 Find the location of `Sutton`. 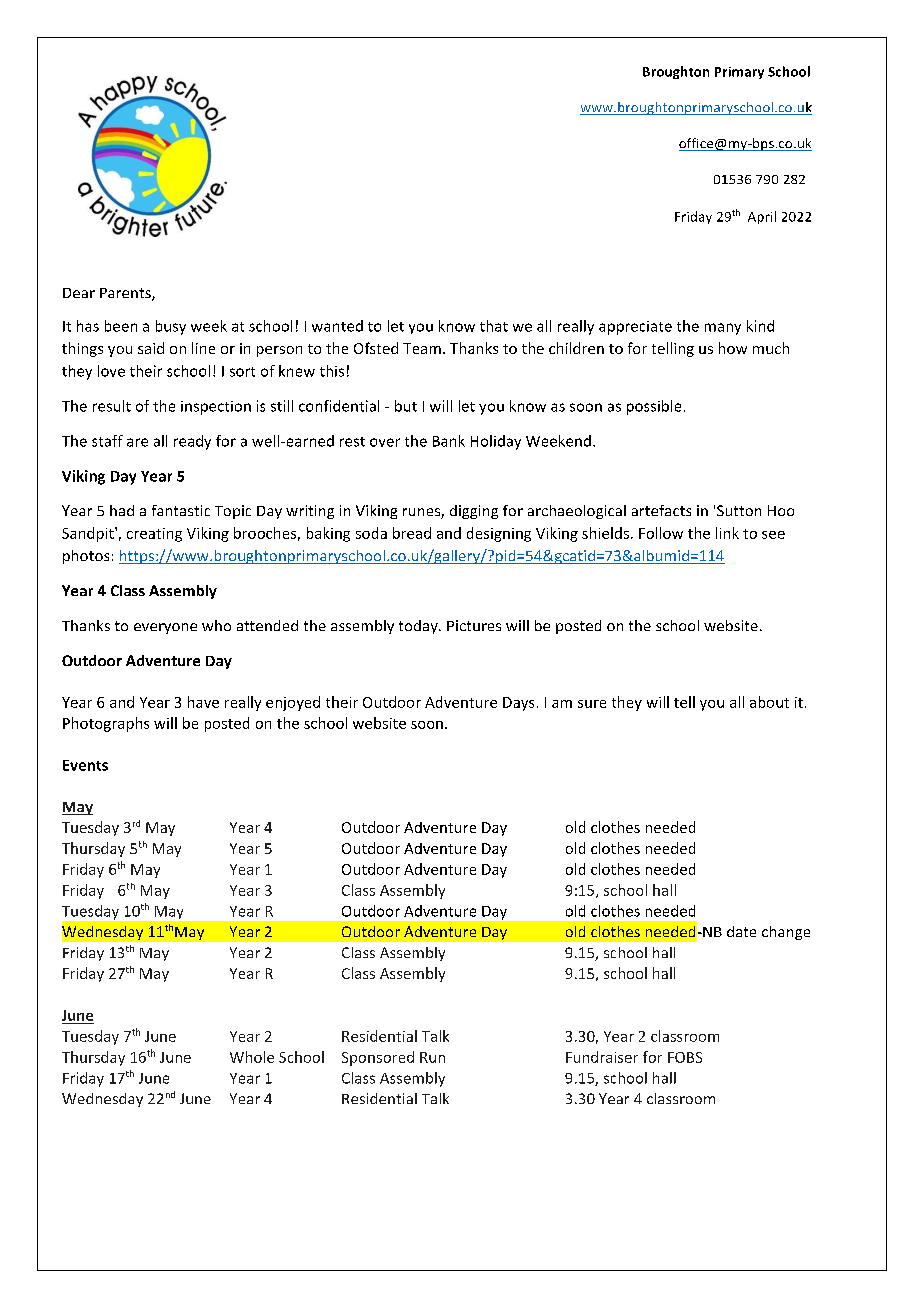

Sutton is located at coordinates (739, 510).
